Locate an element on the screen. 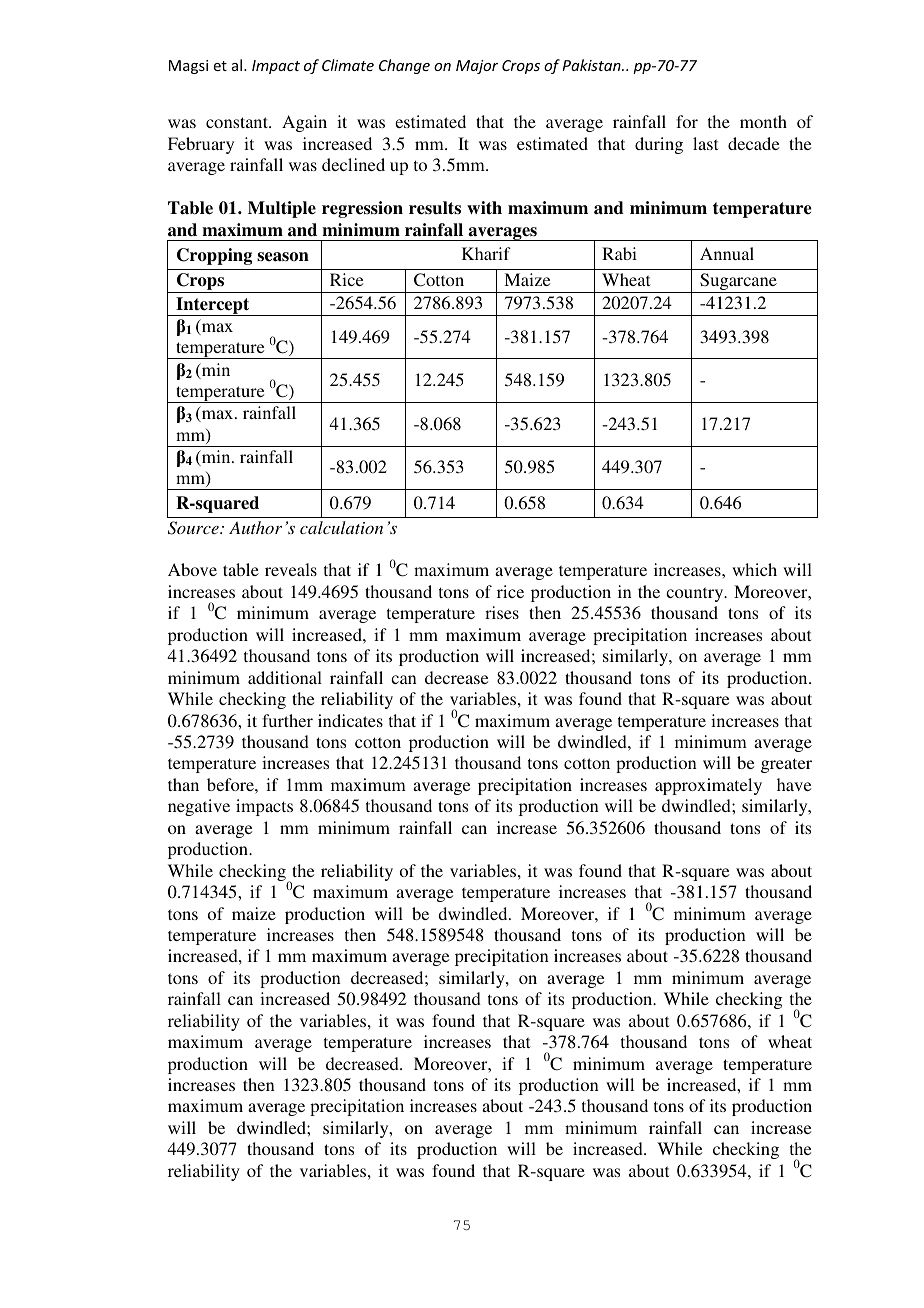  greater is located at coordinates (786, 765).
